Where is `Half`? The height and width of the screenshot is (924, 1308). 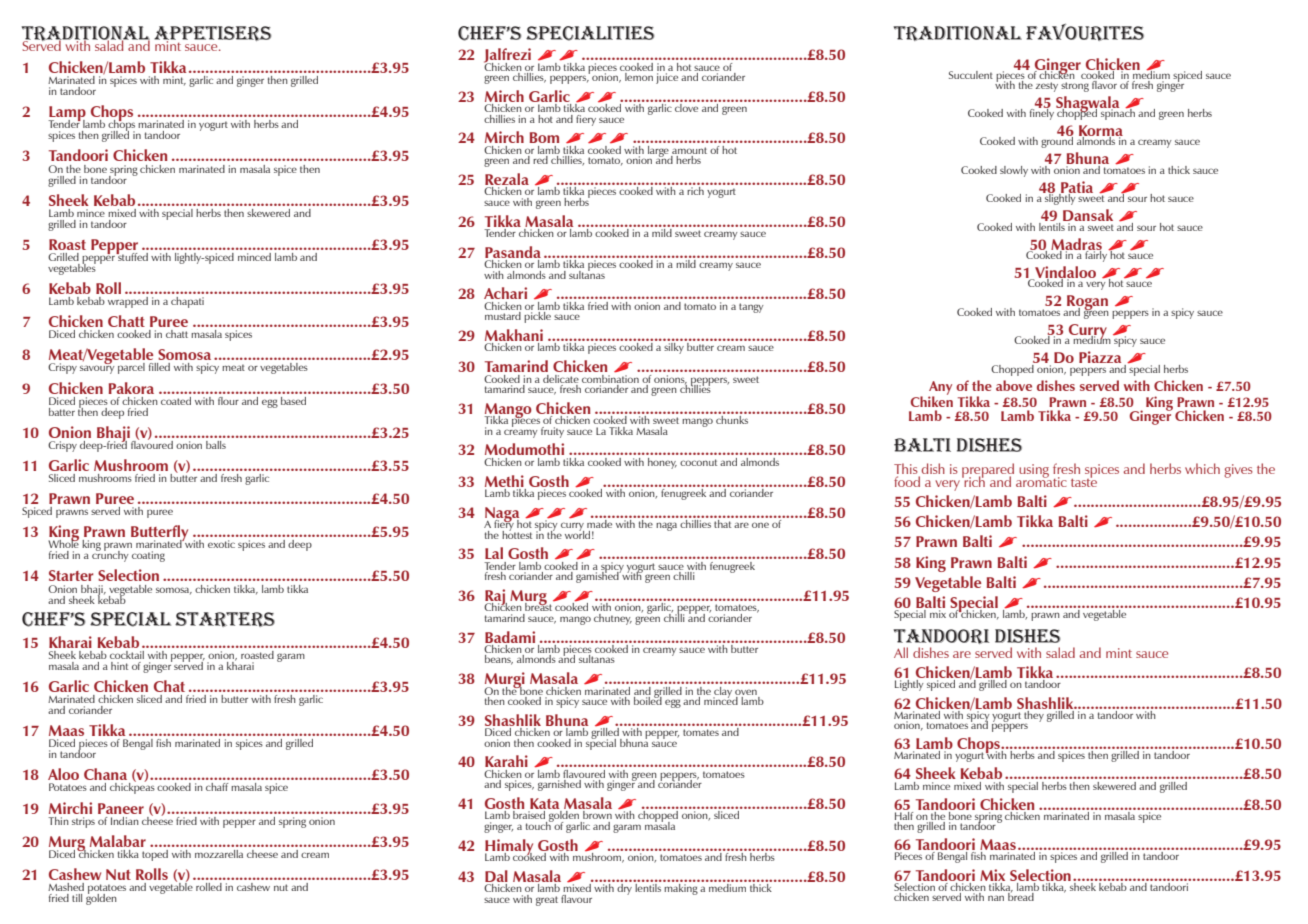 Half is located at coordinates (904, 816).
